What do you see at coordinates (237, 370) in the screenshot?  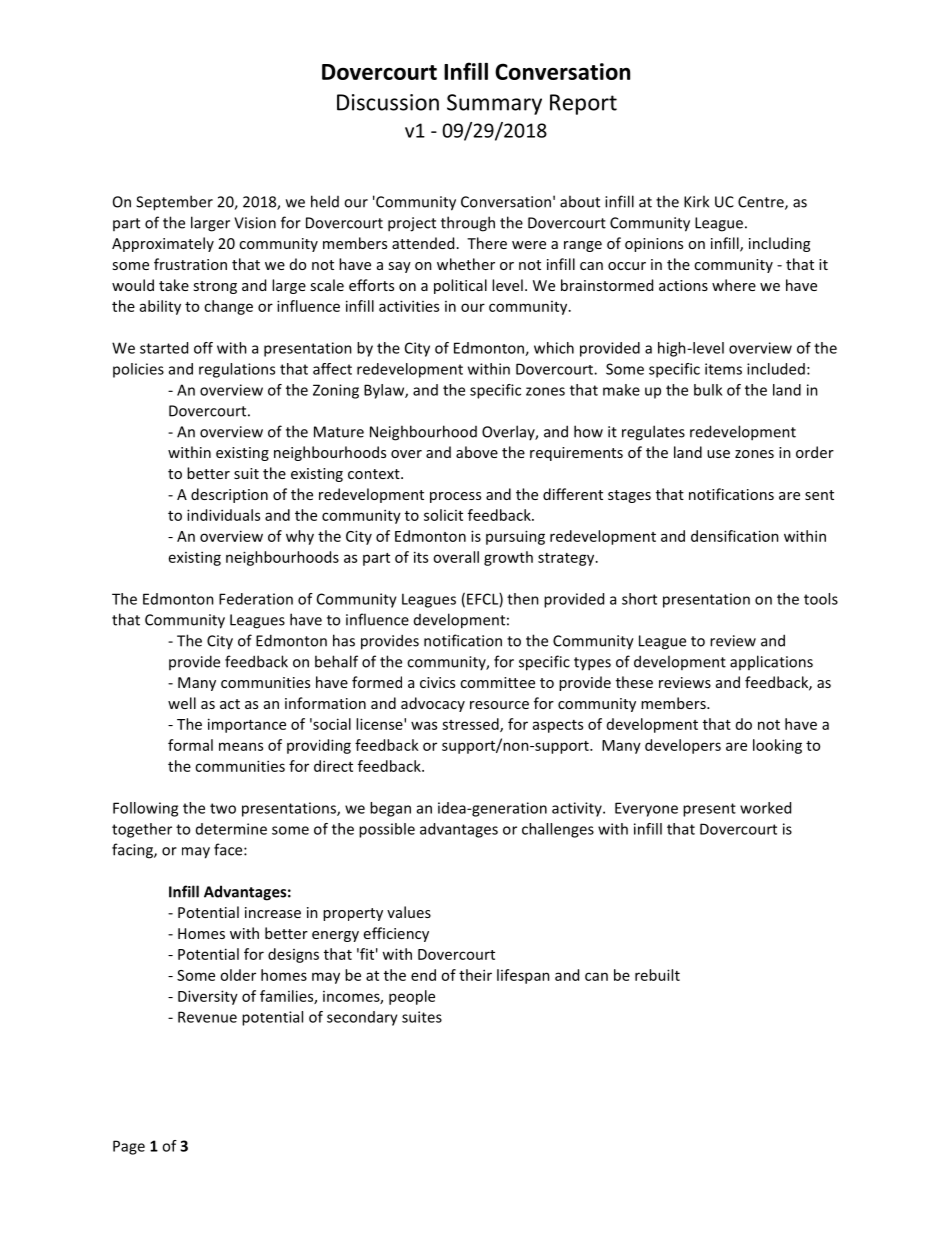 I see `regulations` at bounding box center [237, 370].
